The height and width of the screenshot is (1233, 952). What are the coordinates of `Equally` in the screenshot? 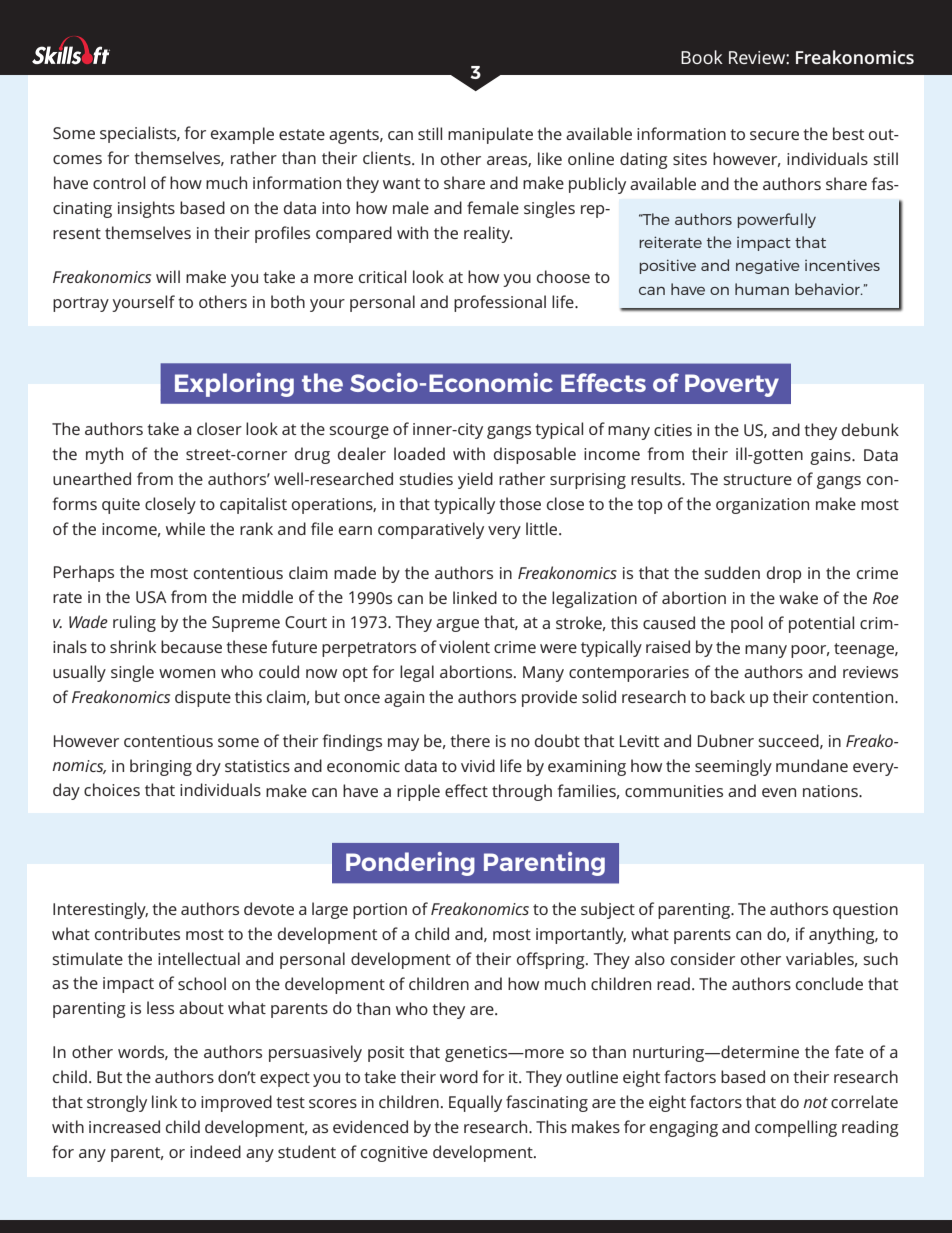 It's located at (475, 1103).
